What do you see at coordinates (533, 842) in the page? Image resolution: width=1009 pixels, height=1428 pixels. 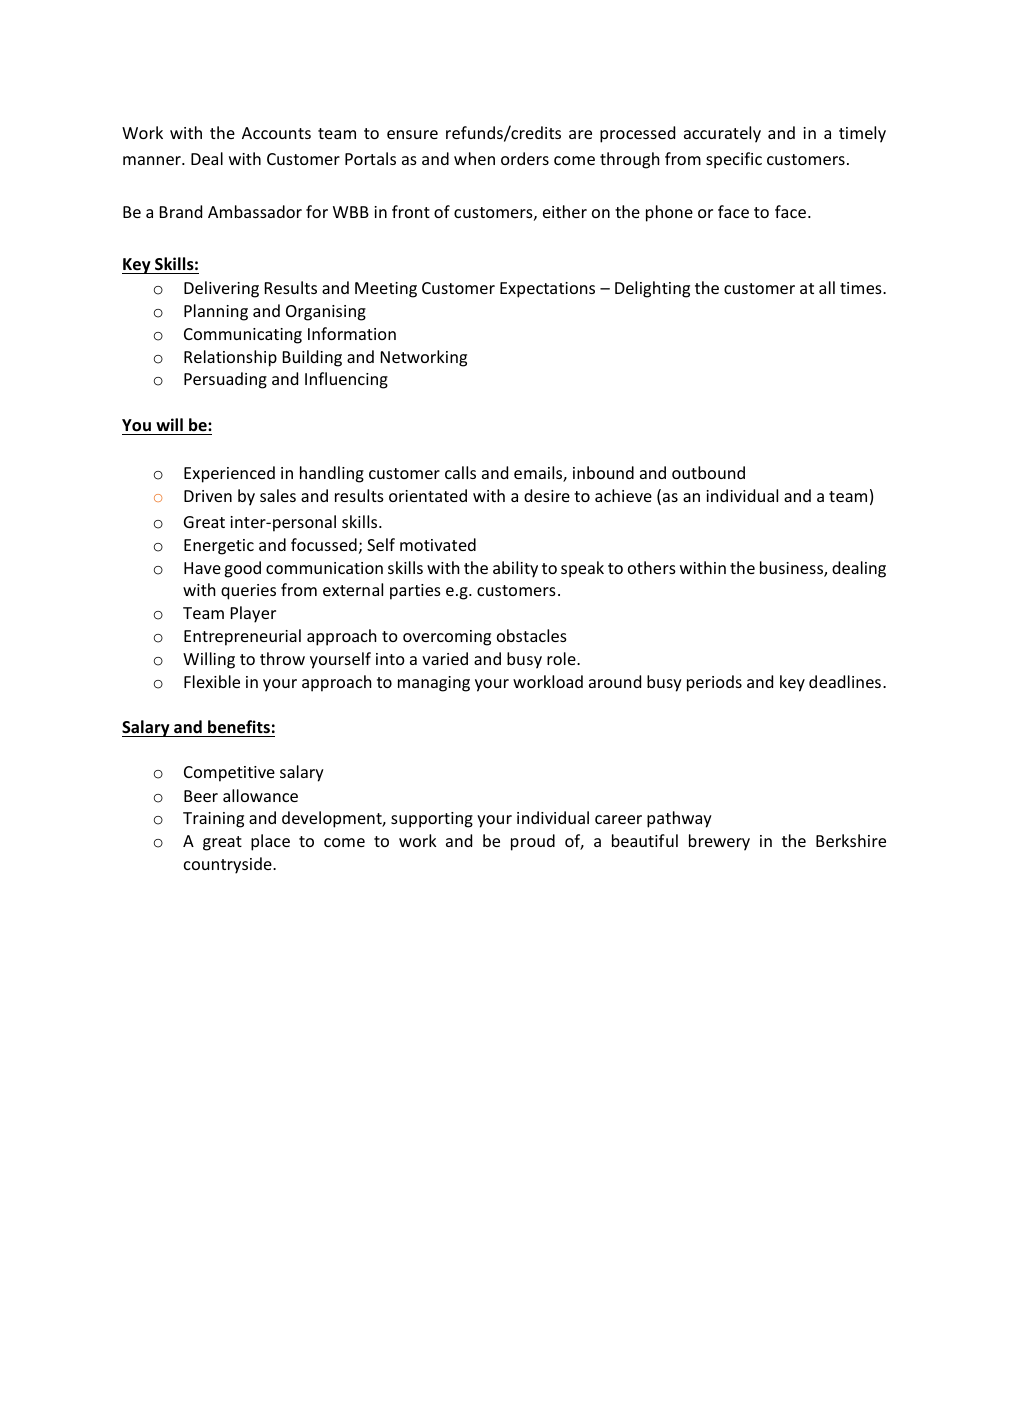 I see `proud` at bounding box center [533, 842].
